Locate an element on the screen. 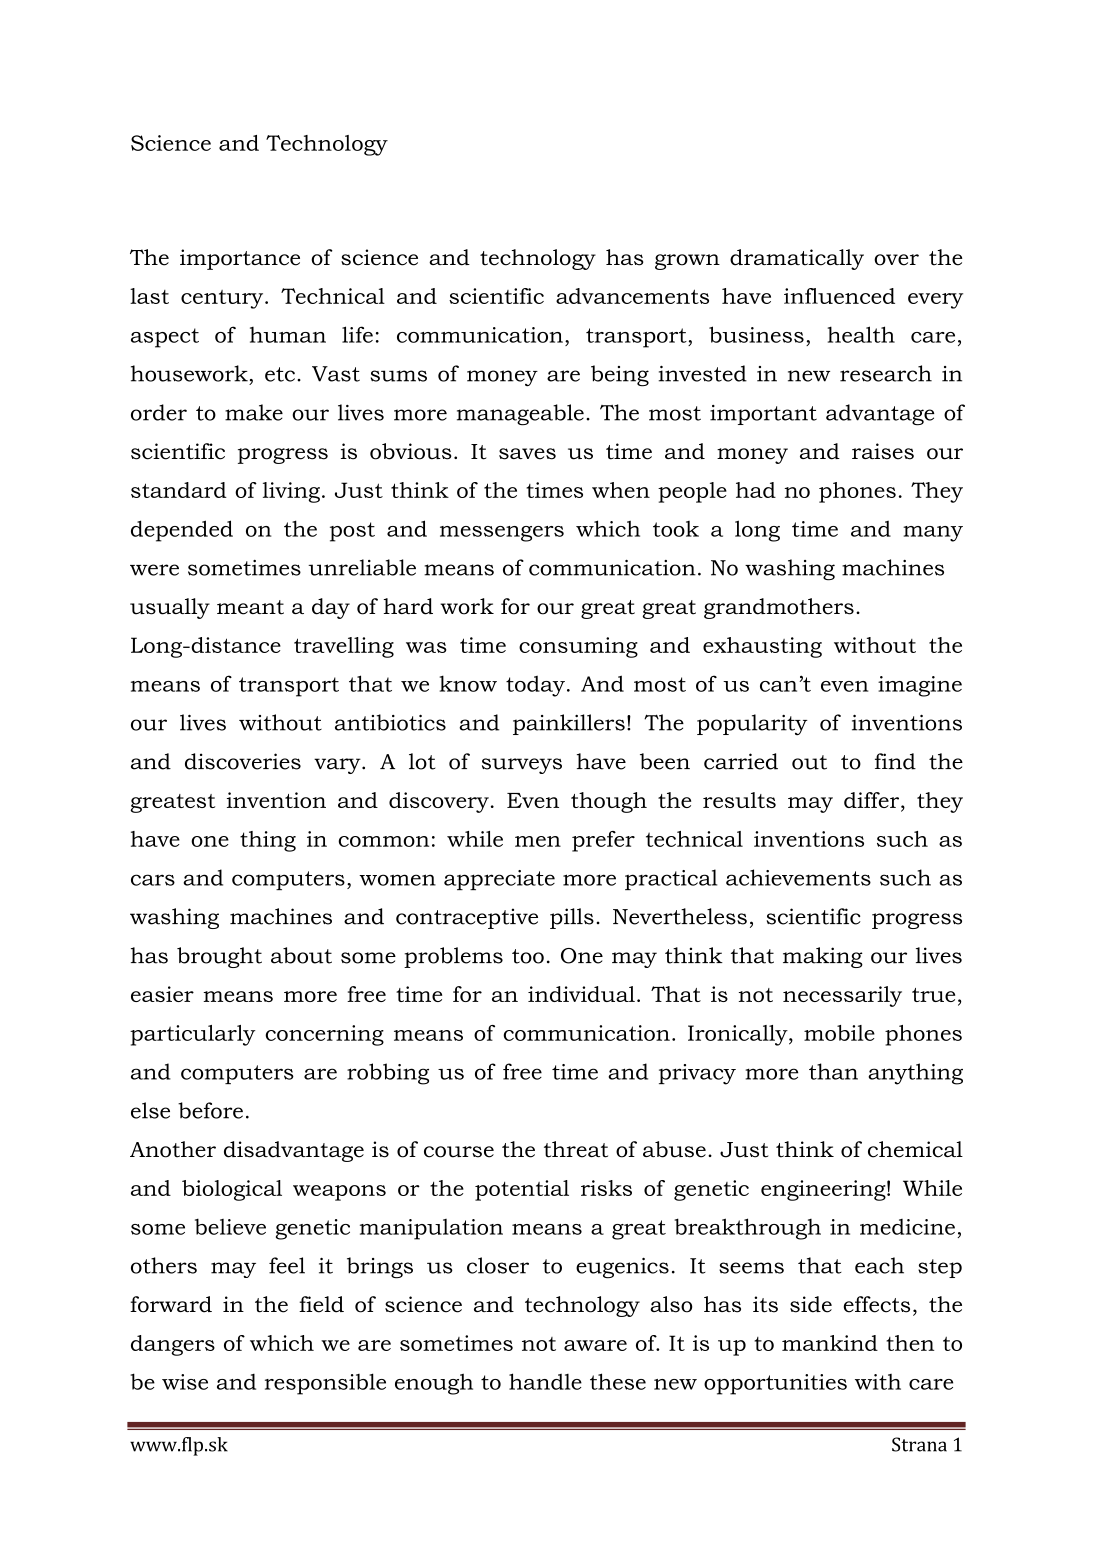 This screenshot has width=1093, height=1545. influenced is located at coordinates (839, 296).
